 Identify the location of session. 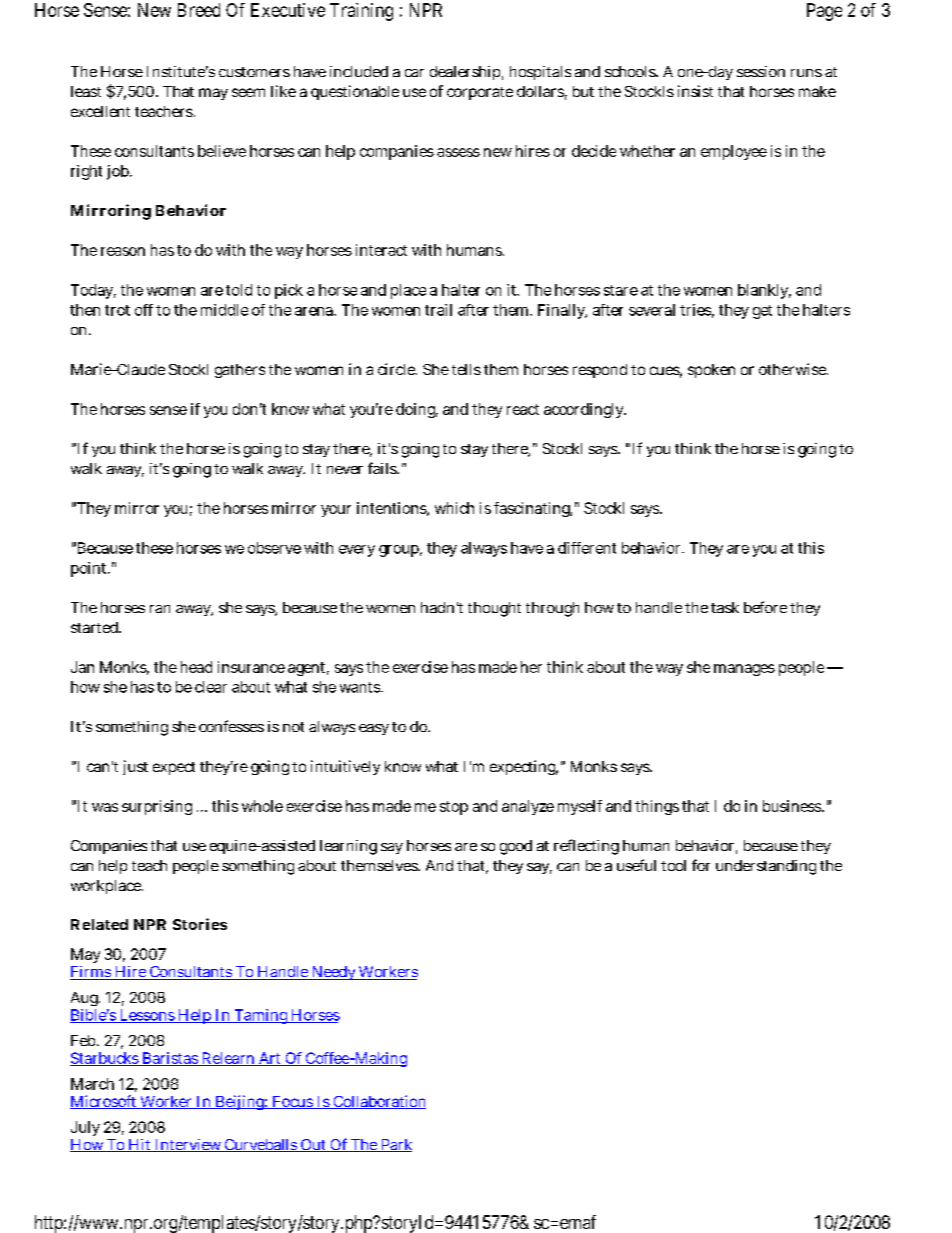
(761, 71).
